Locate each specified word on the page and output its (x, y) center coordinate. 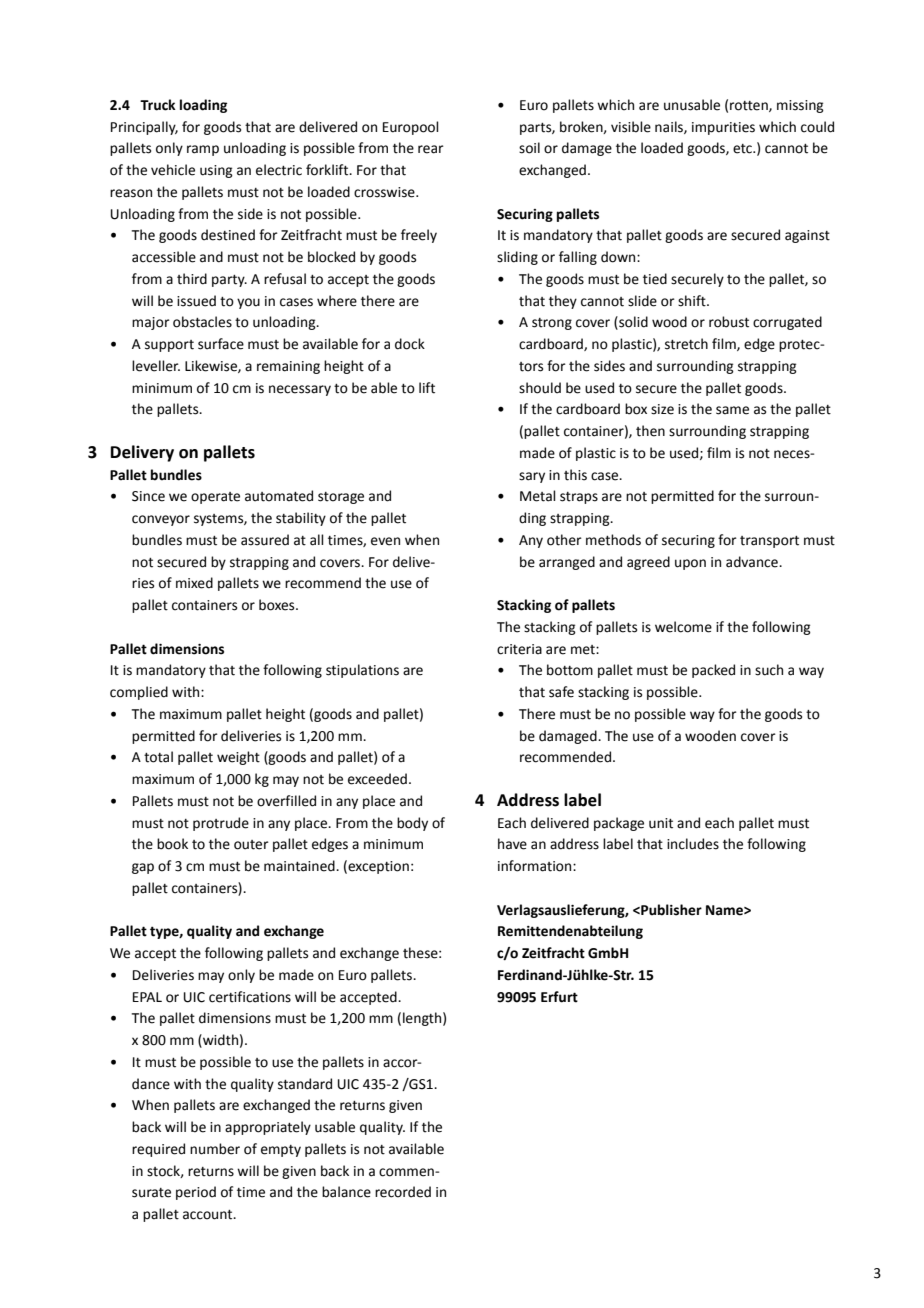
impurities (723, 128)
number (215, 1149)
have (512, 844)
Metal (538, 496)
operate (215, 498)
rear (431, 149)
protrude (221, 824)
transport (769, 542)
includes (693, 844)
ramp (203, 150)
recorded (403, 1192)
